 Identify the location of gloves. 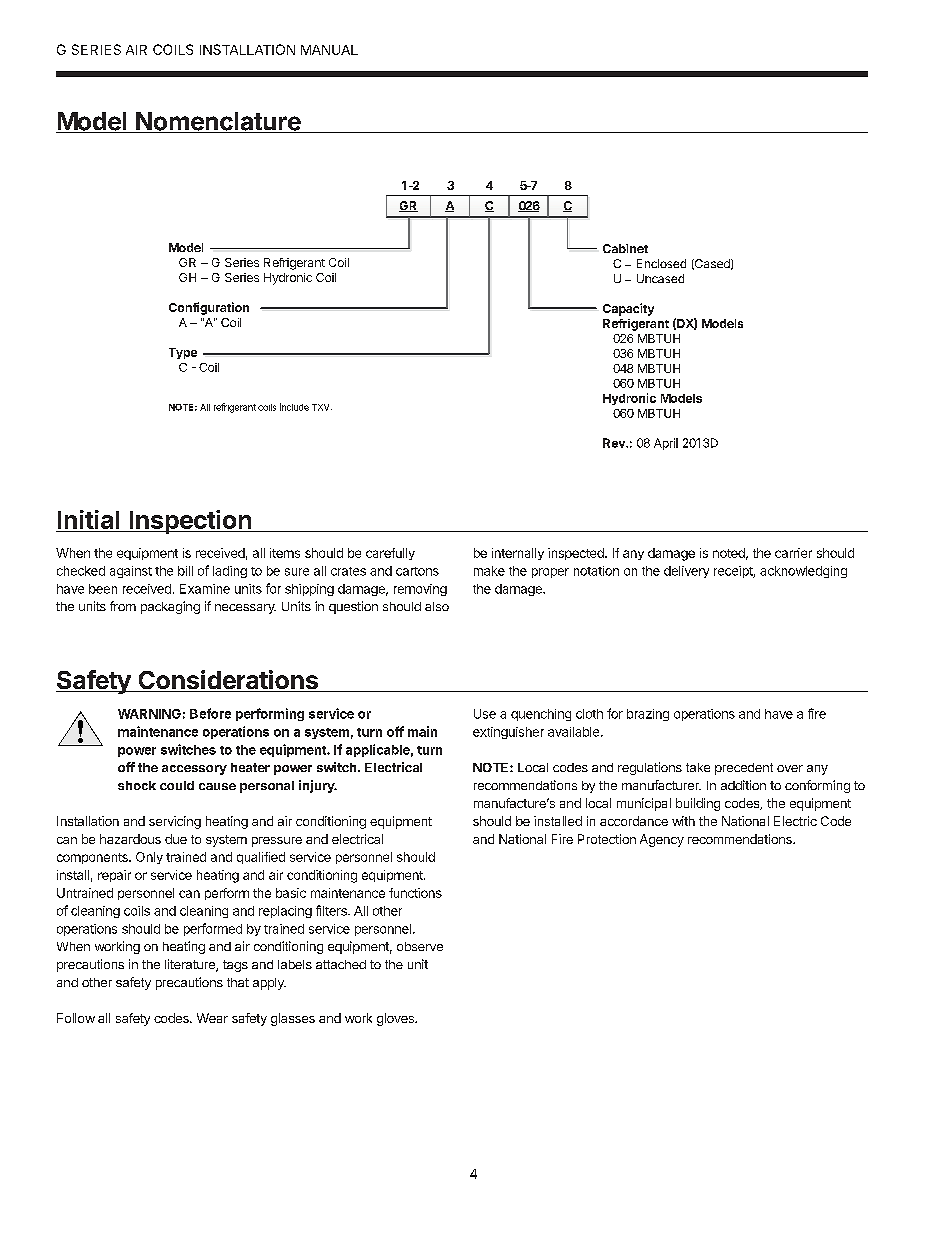
(396, 1019).
